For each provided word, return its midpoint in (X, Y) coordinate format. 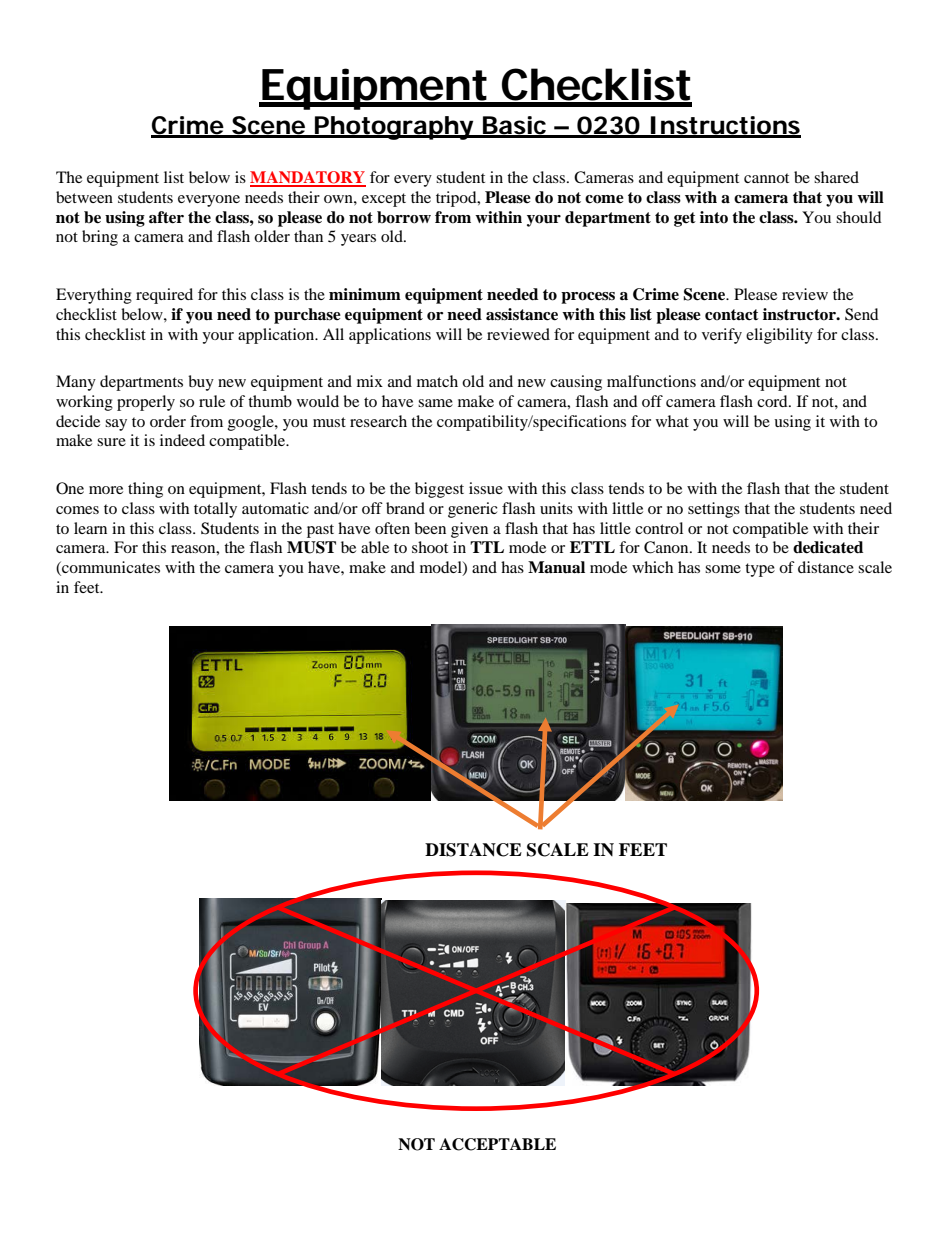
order (168, 421)
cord (773, 401)
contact (732, 315)
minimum (365, 294)
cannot (766, 178)
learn (90, 528)
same (435, 403)
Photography (394, 128)
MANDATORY (308, 178)
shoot (430, 547)
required (164, 296)
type (760, 570)
